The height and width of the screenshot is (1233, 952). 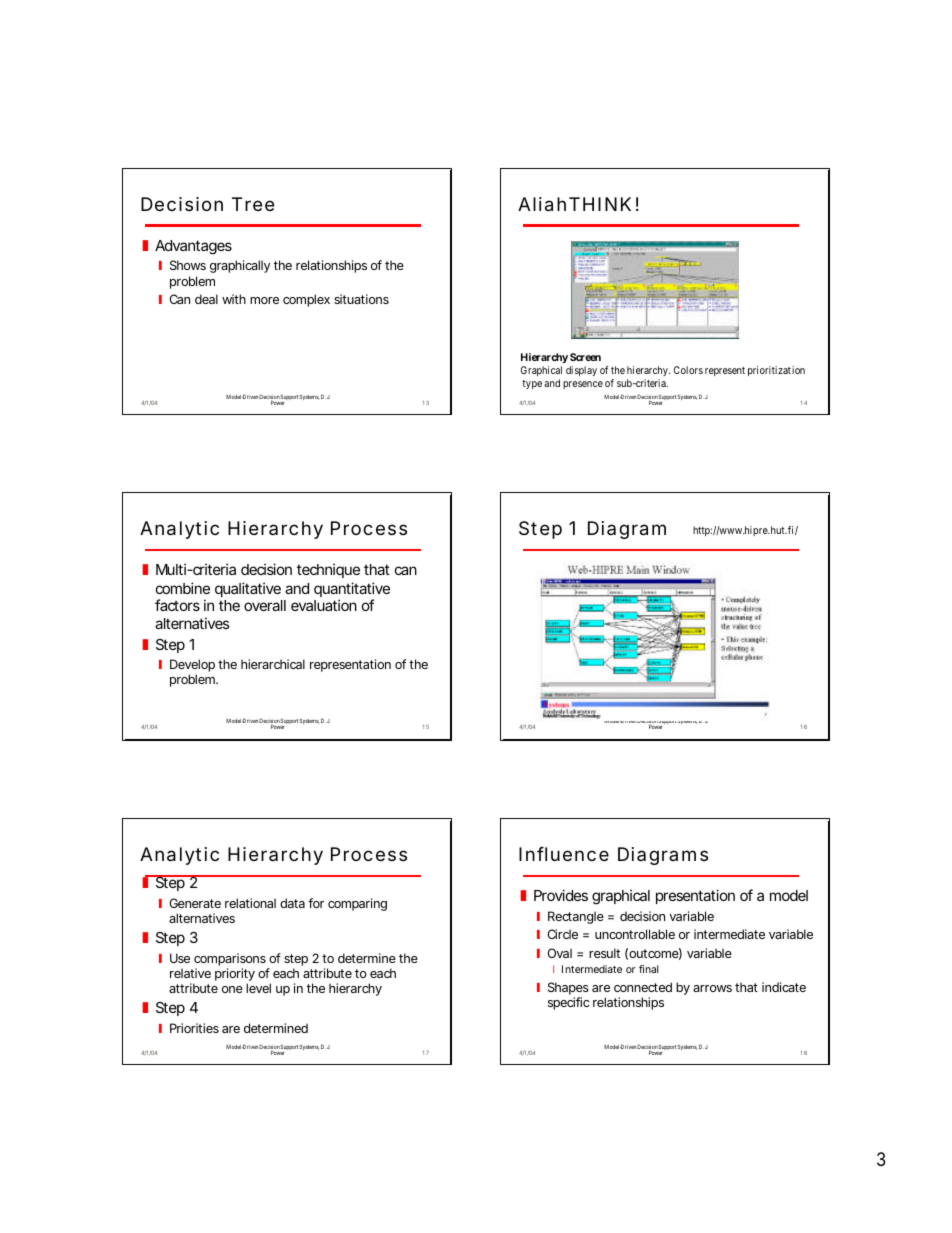 I want to click on hierarchical, so click(x=273, y=664).
